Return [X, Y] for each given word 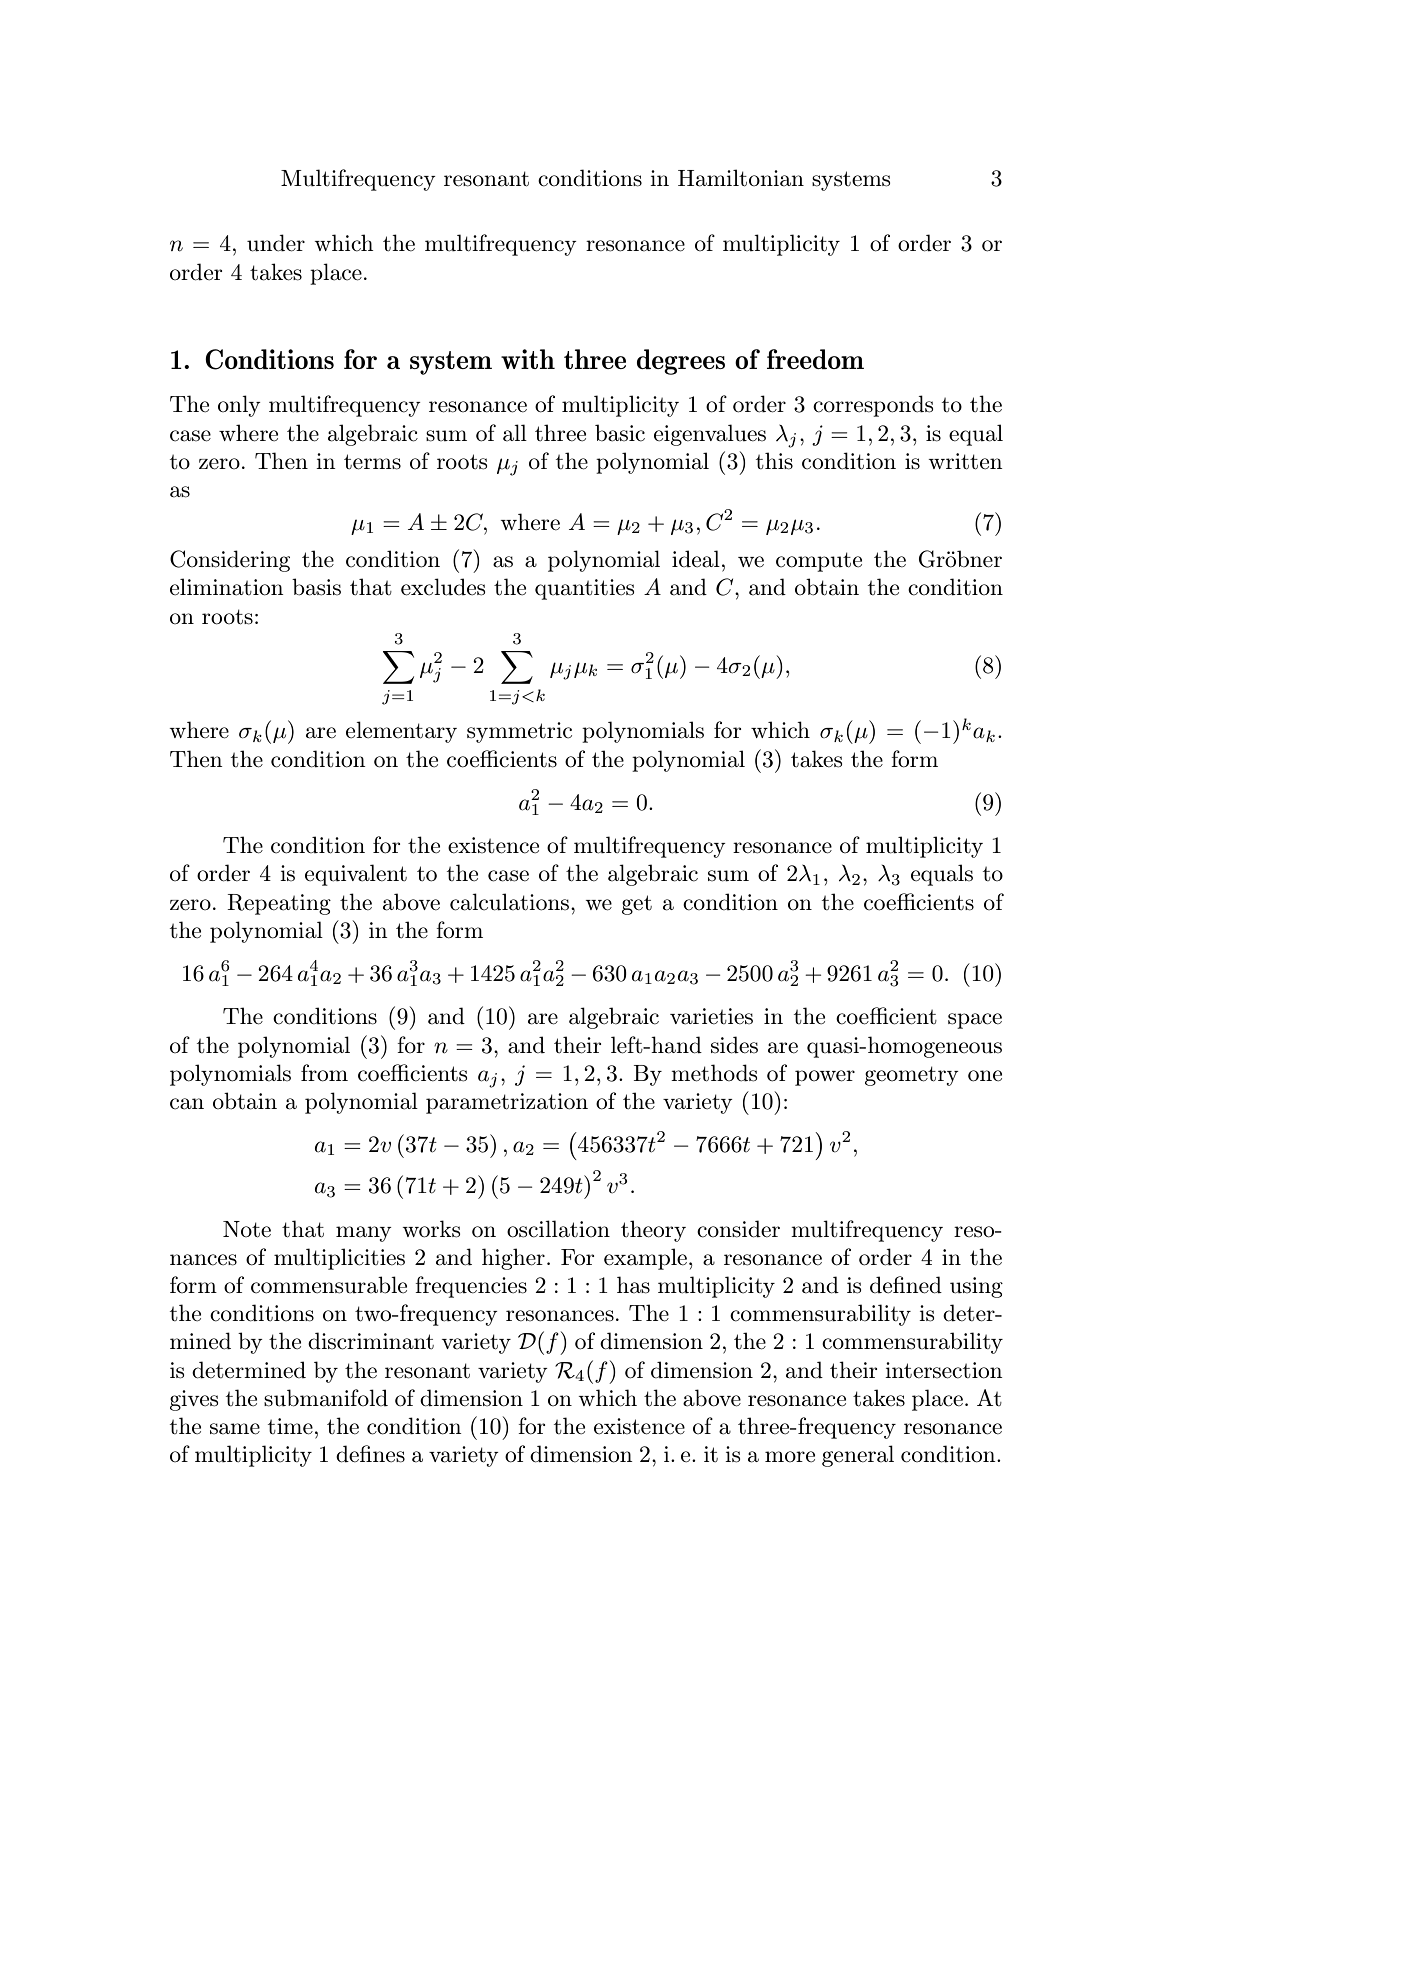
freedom [815, 359]
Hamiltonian [741, 178]
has [633, 1285]
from [324, 1073]
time [290, 1426]
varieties [711, 1016]
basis [316, 587]
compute [819, 562]
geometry [912, 1076]
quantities [584, 589]
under [276, 243]
